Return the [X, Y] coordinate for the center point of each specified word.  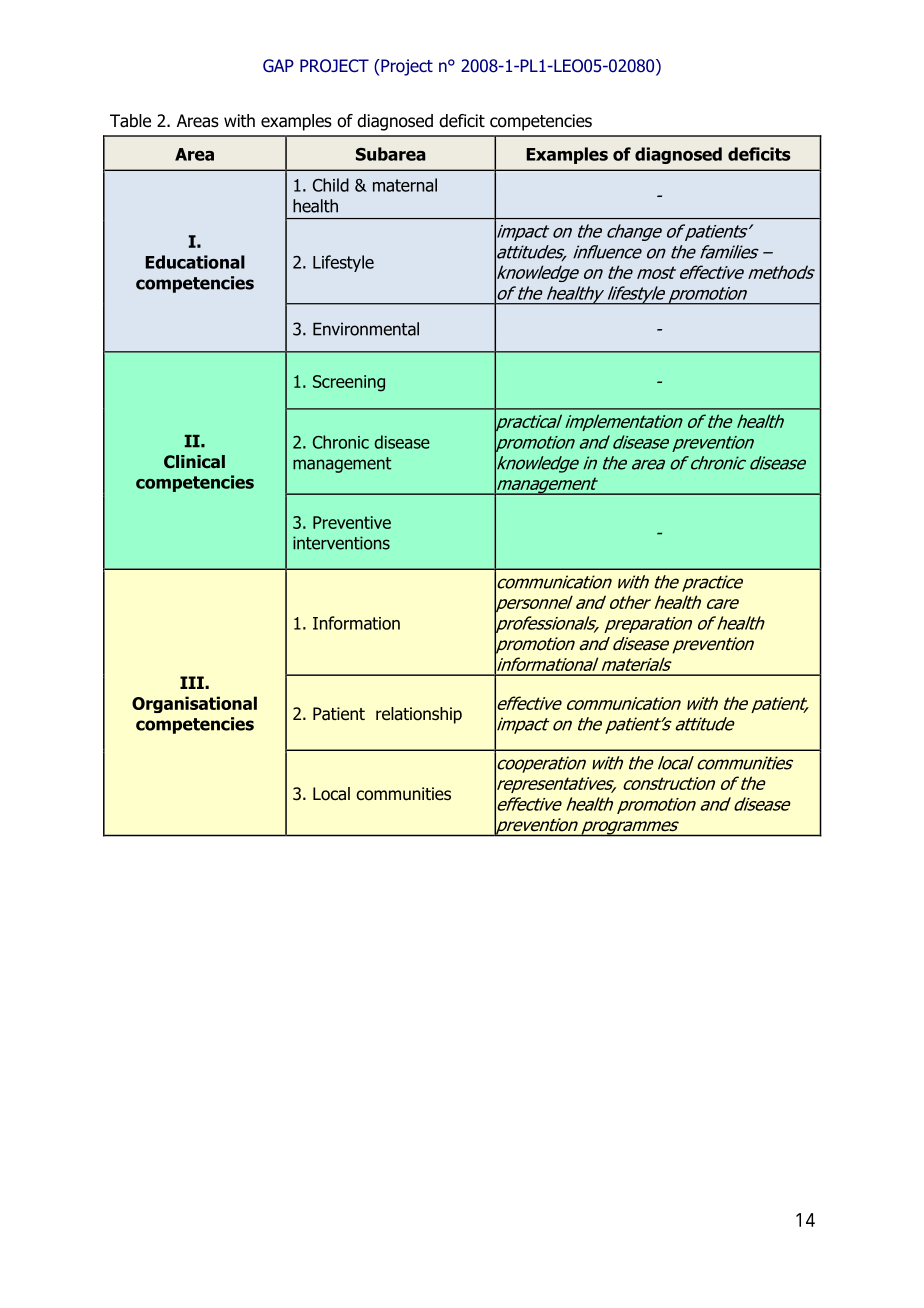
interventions [341, 543]
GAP [278, 65]
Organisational [194, 704]
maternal [405, 185]
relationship [419, 715]
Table [130, 121]
